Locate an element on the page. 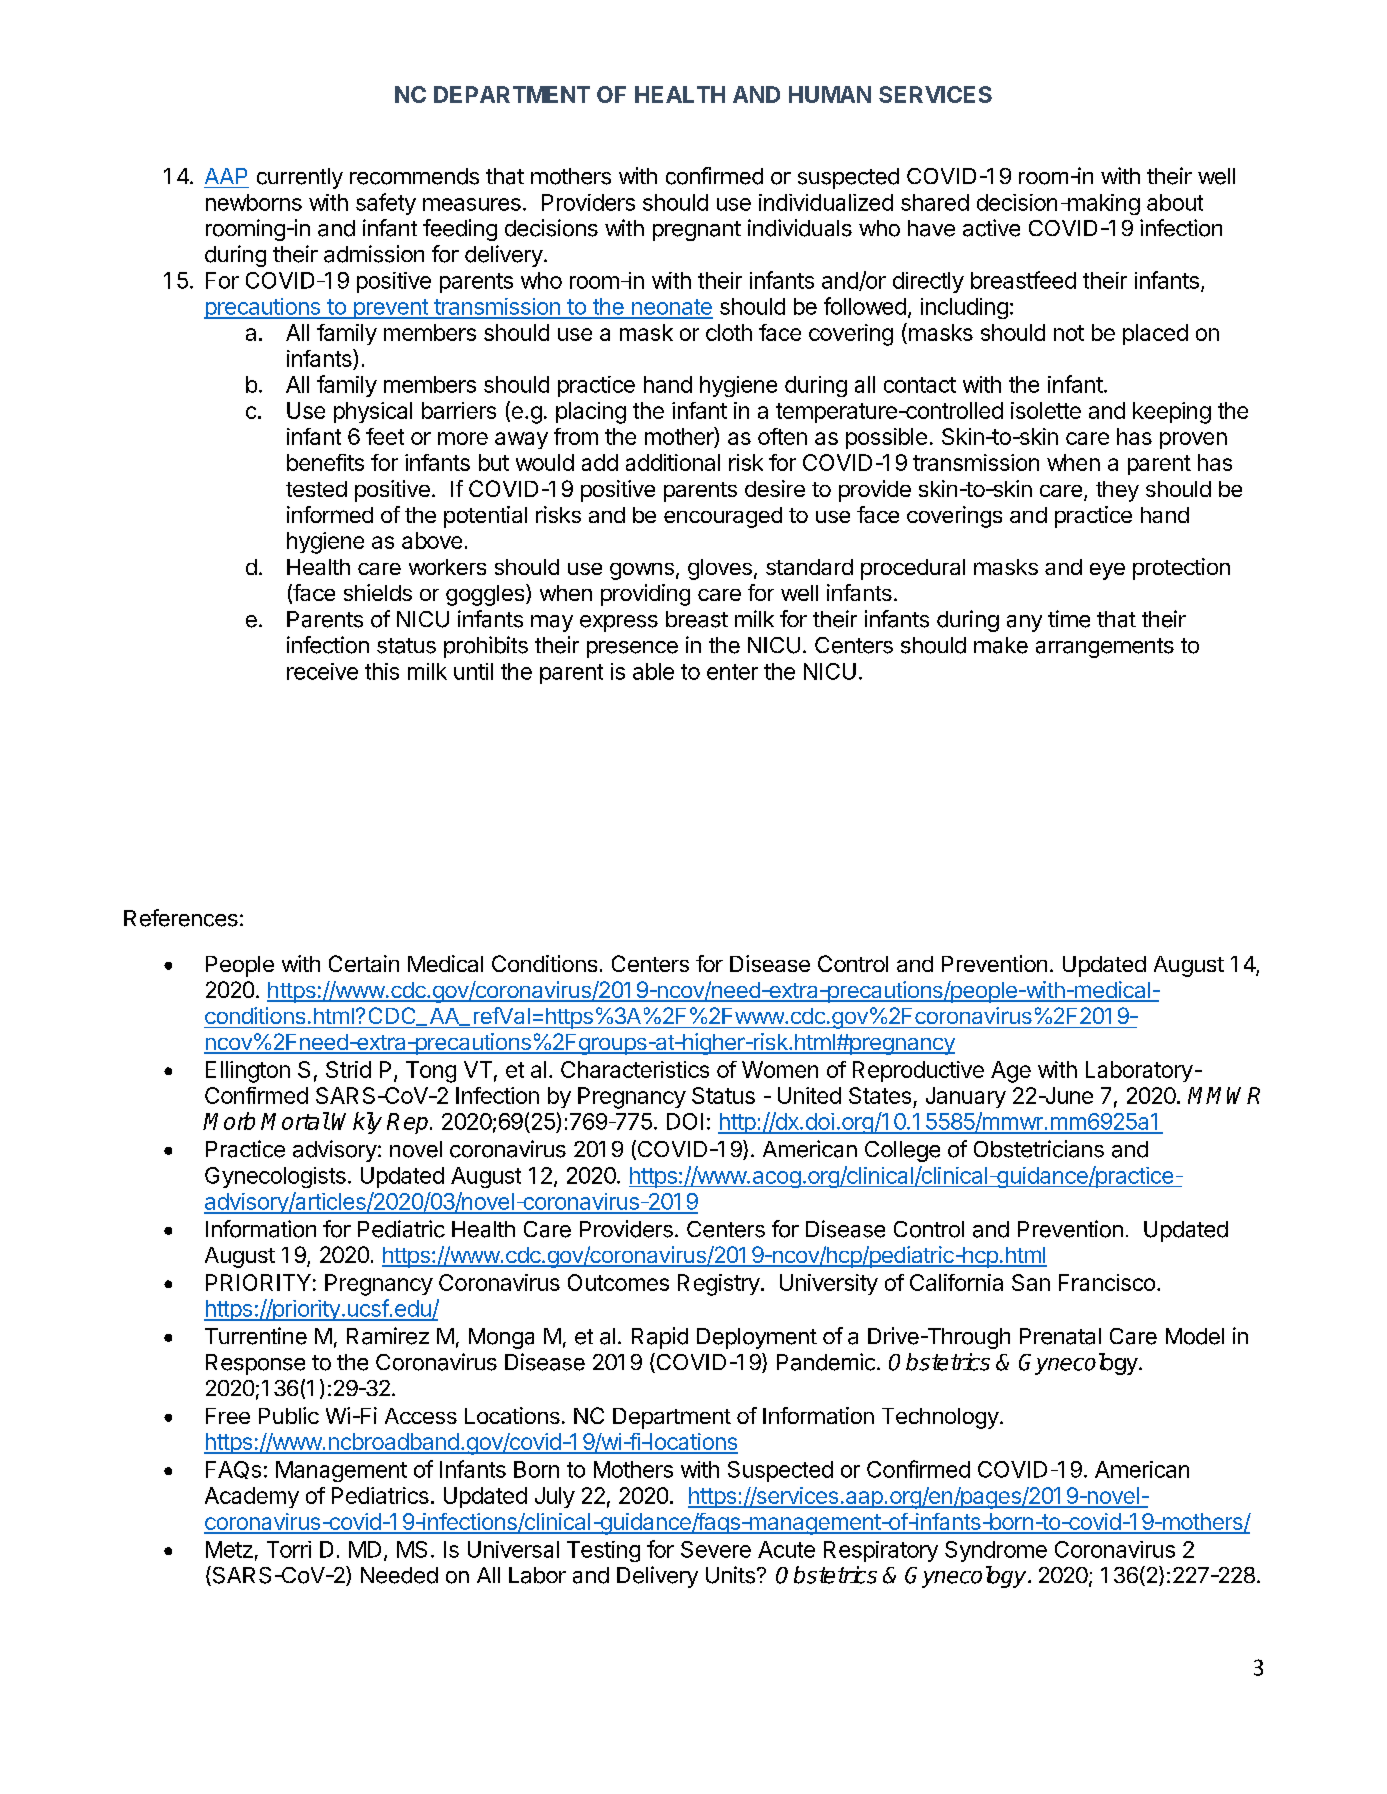 The width and height of the page is (1387, 1794). currently is located at coordinates (300, 178).
